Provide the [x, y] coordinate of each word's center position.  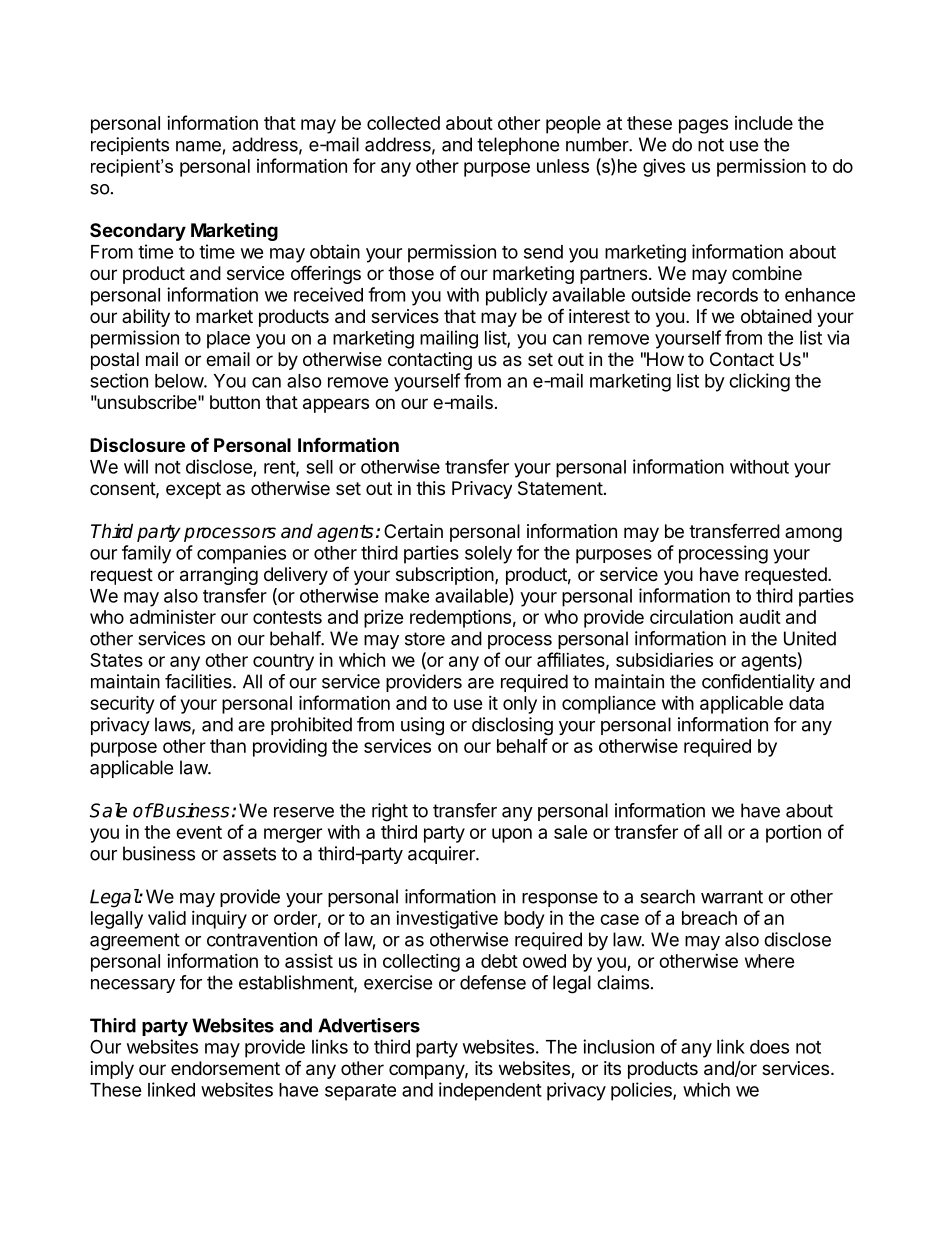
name [198, 146]
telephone [518, 146]
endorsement [225, 1068]
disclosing [512, 726]
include [764, 123]
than [228, 746]
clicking [759, 382]
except [193, 490]
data [806, 703]
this [430, 488]
